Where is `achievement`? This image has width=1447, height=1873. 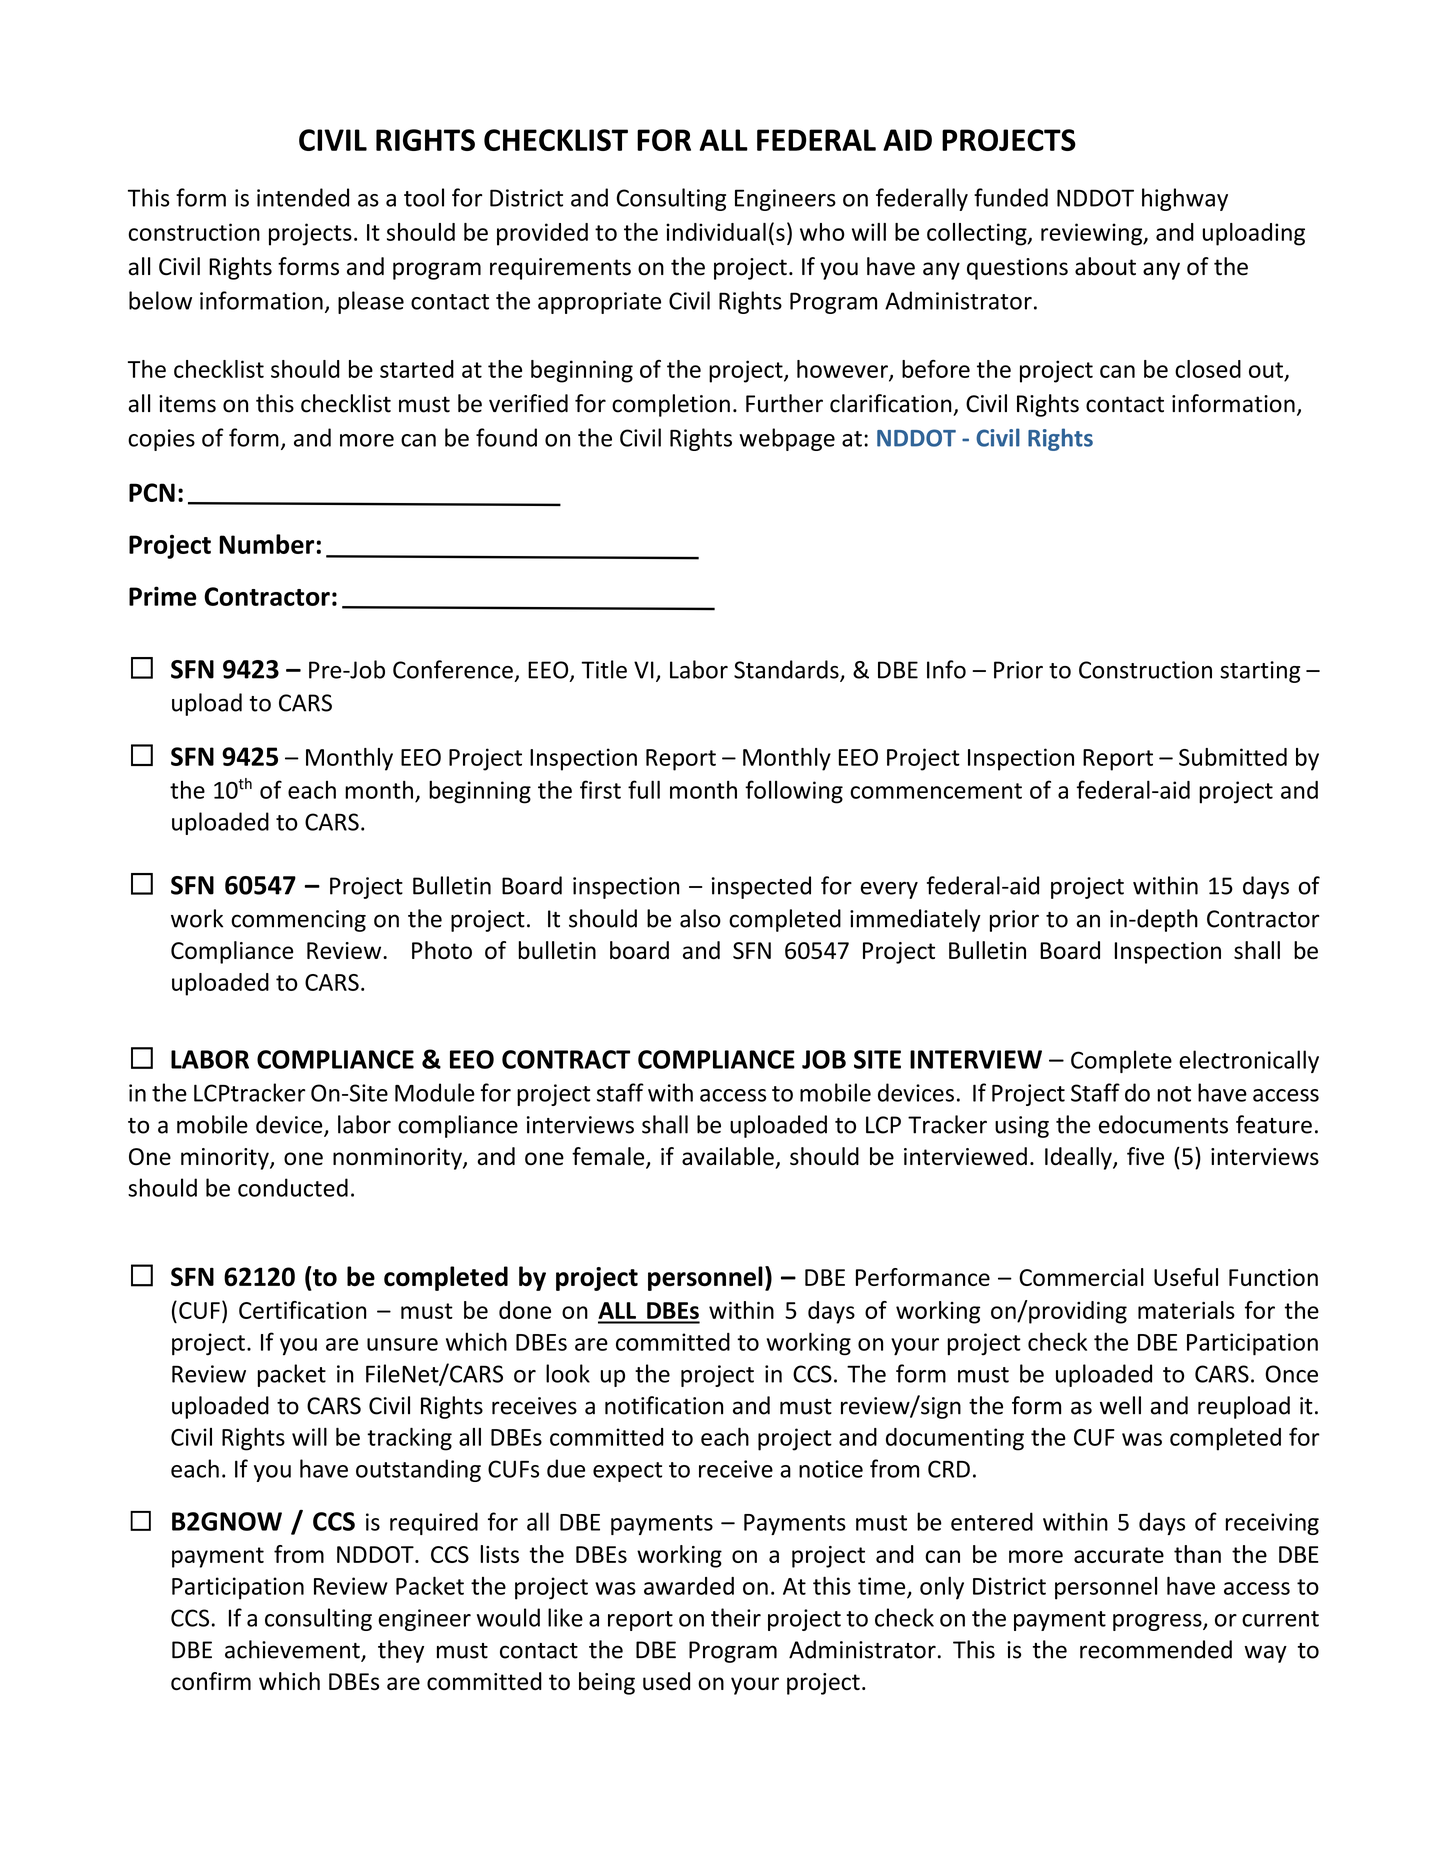
achievement is located at coordinates (293, 1650).
